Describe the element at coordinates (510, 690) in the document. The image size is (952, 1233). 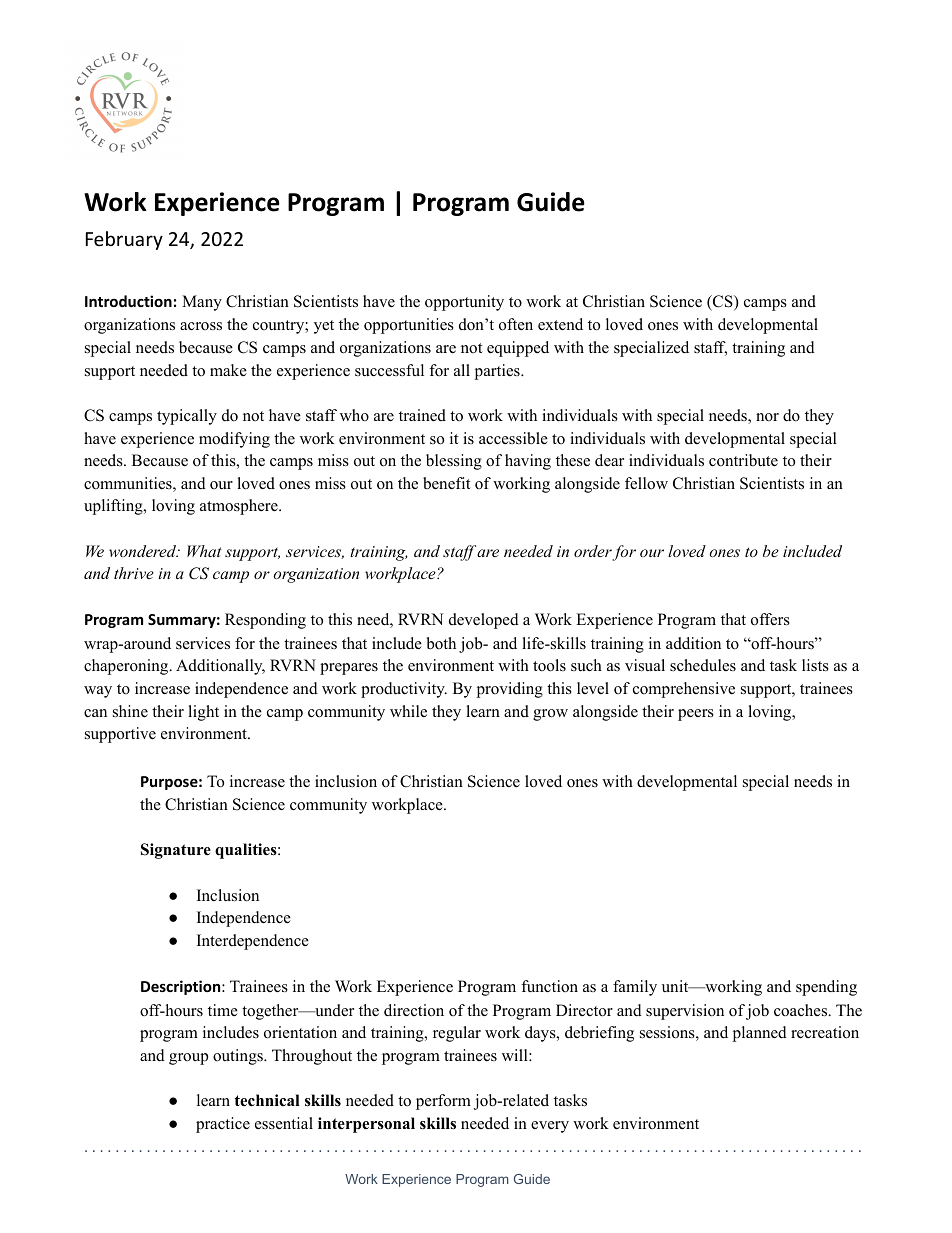
I see `providing` at that location.
